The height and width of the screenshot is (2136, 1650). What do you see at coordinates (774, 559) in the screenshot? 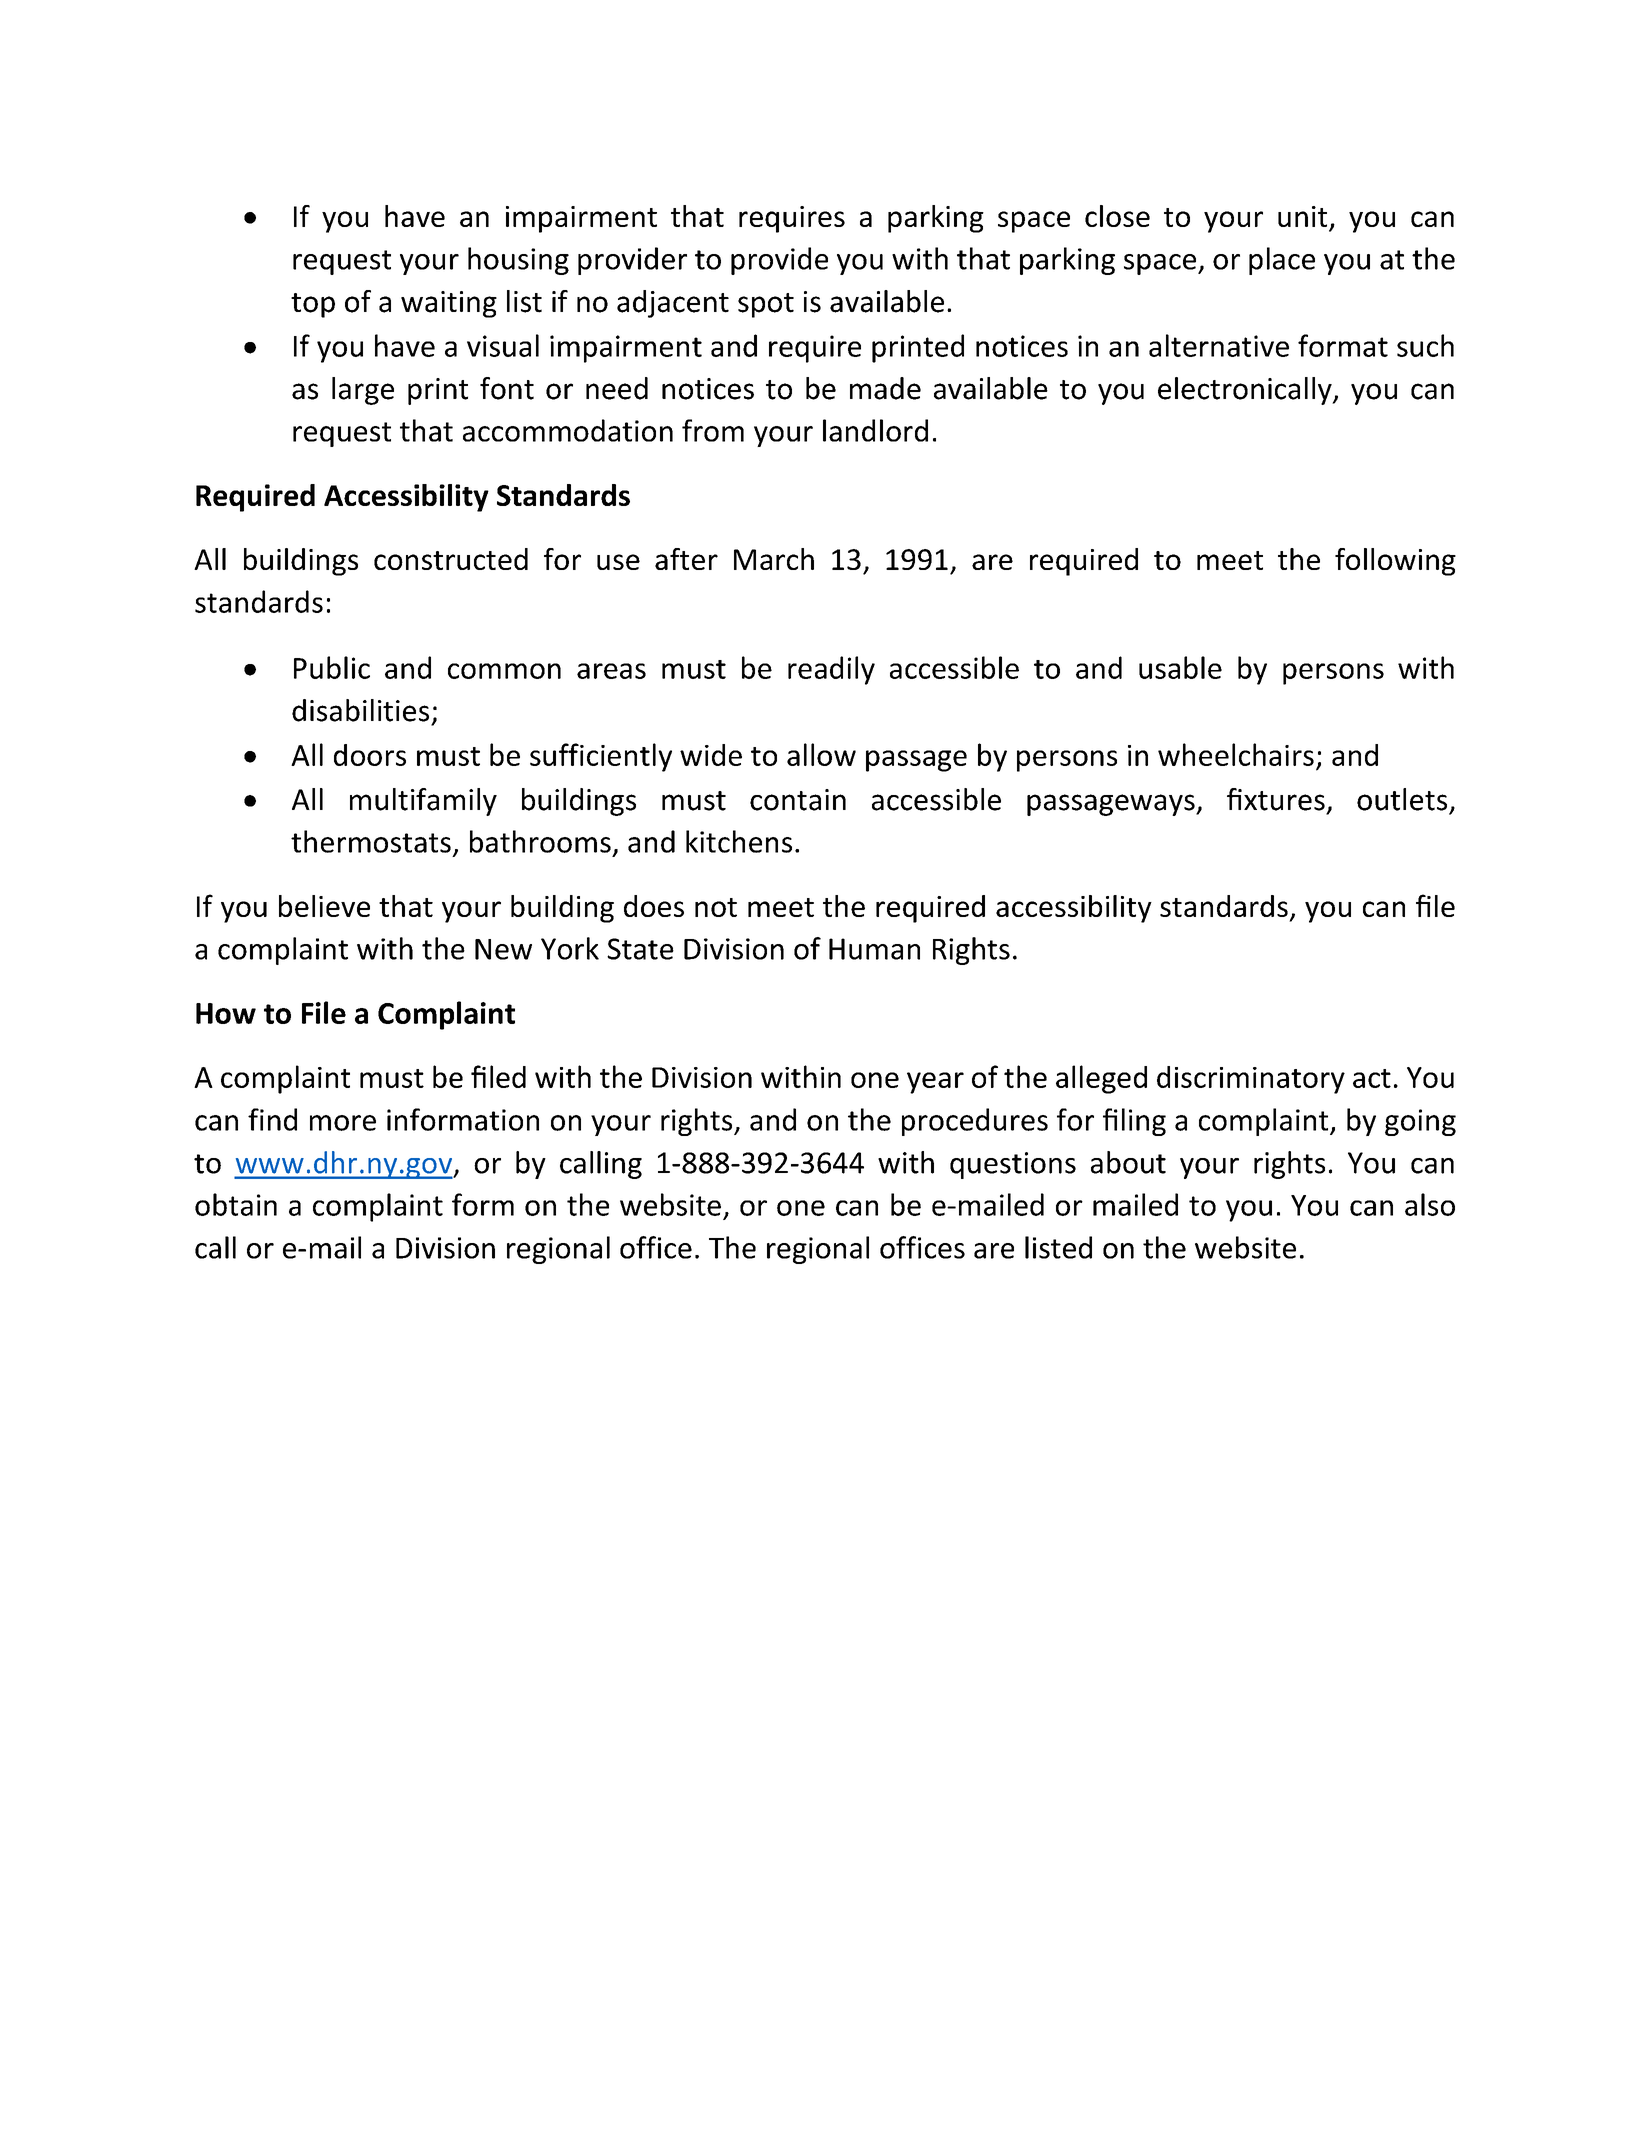
I see `March` at bounding box center [774, 559].
